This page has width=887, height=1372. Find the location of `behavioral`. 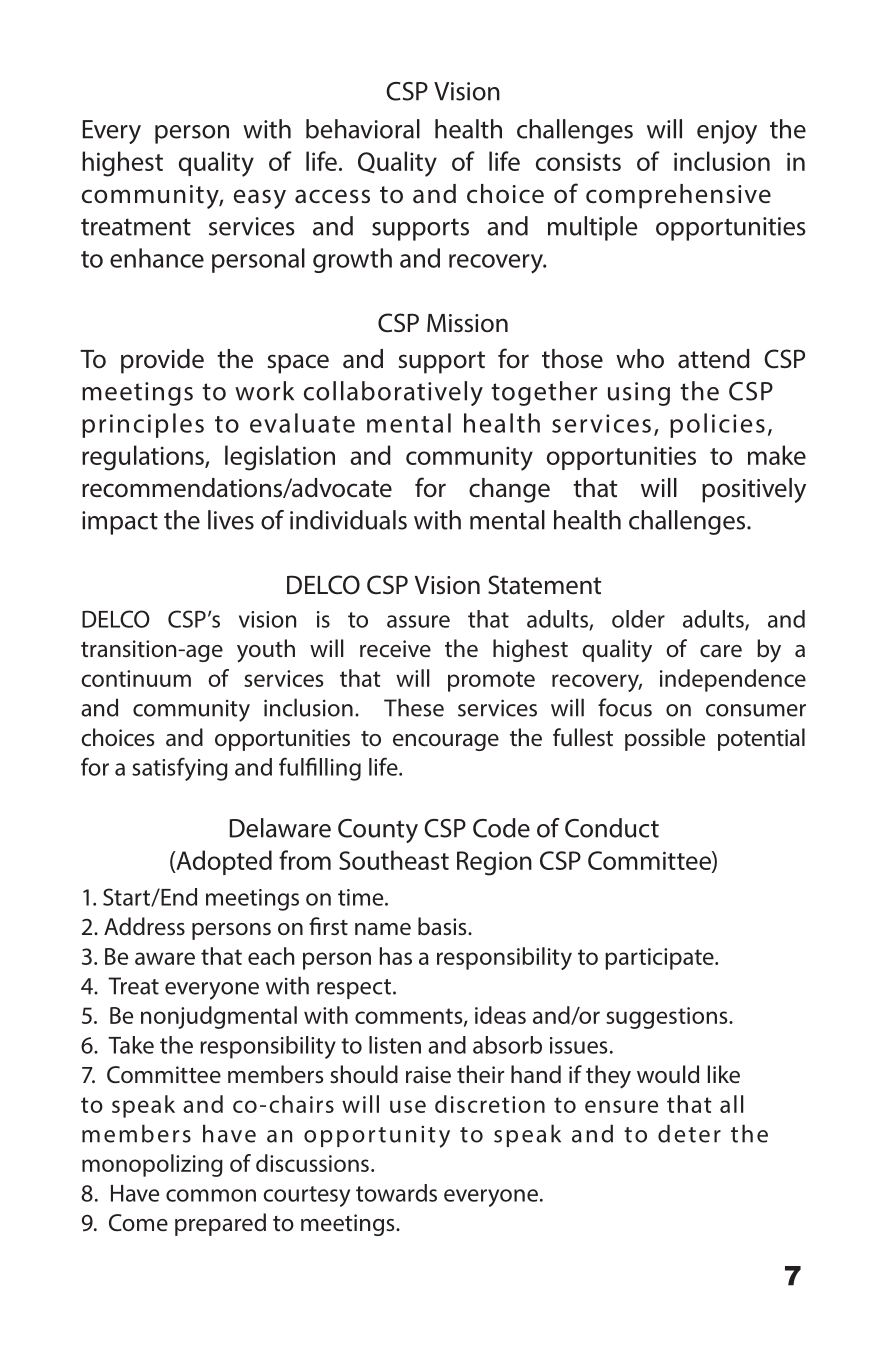

behavioral is located at coordinates (363, 129).
